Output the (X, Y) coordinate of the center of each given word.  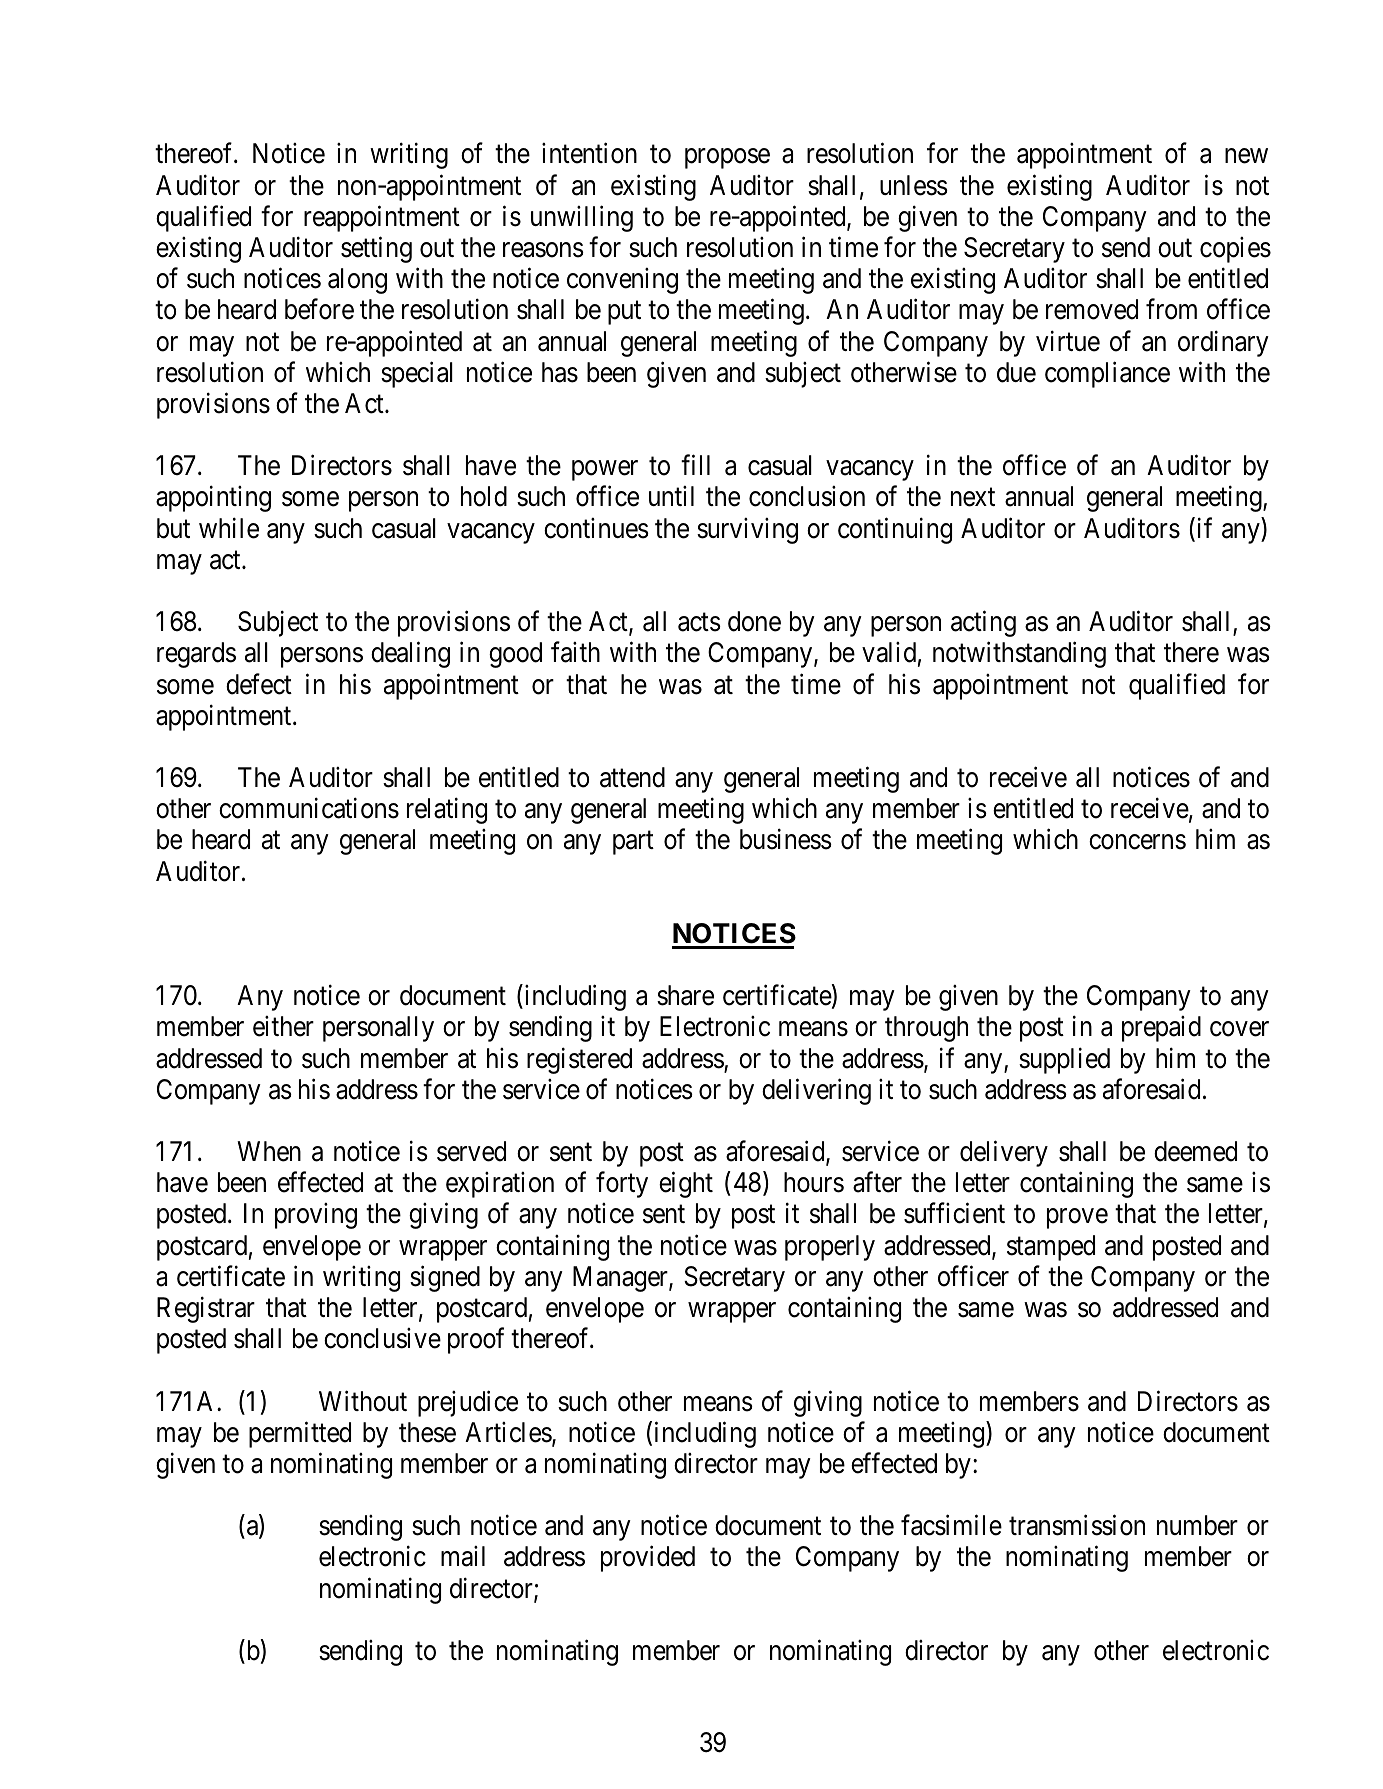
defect (259, 684)
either (283, 1026)
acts (699, 623)
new (1246, 156)
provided (648, 1559)
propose (727, 159)
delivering (816, 1091)
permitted (300, 1434)
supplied (1064, 1060)
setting (376, 250)
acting (983, 624)
